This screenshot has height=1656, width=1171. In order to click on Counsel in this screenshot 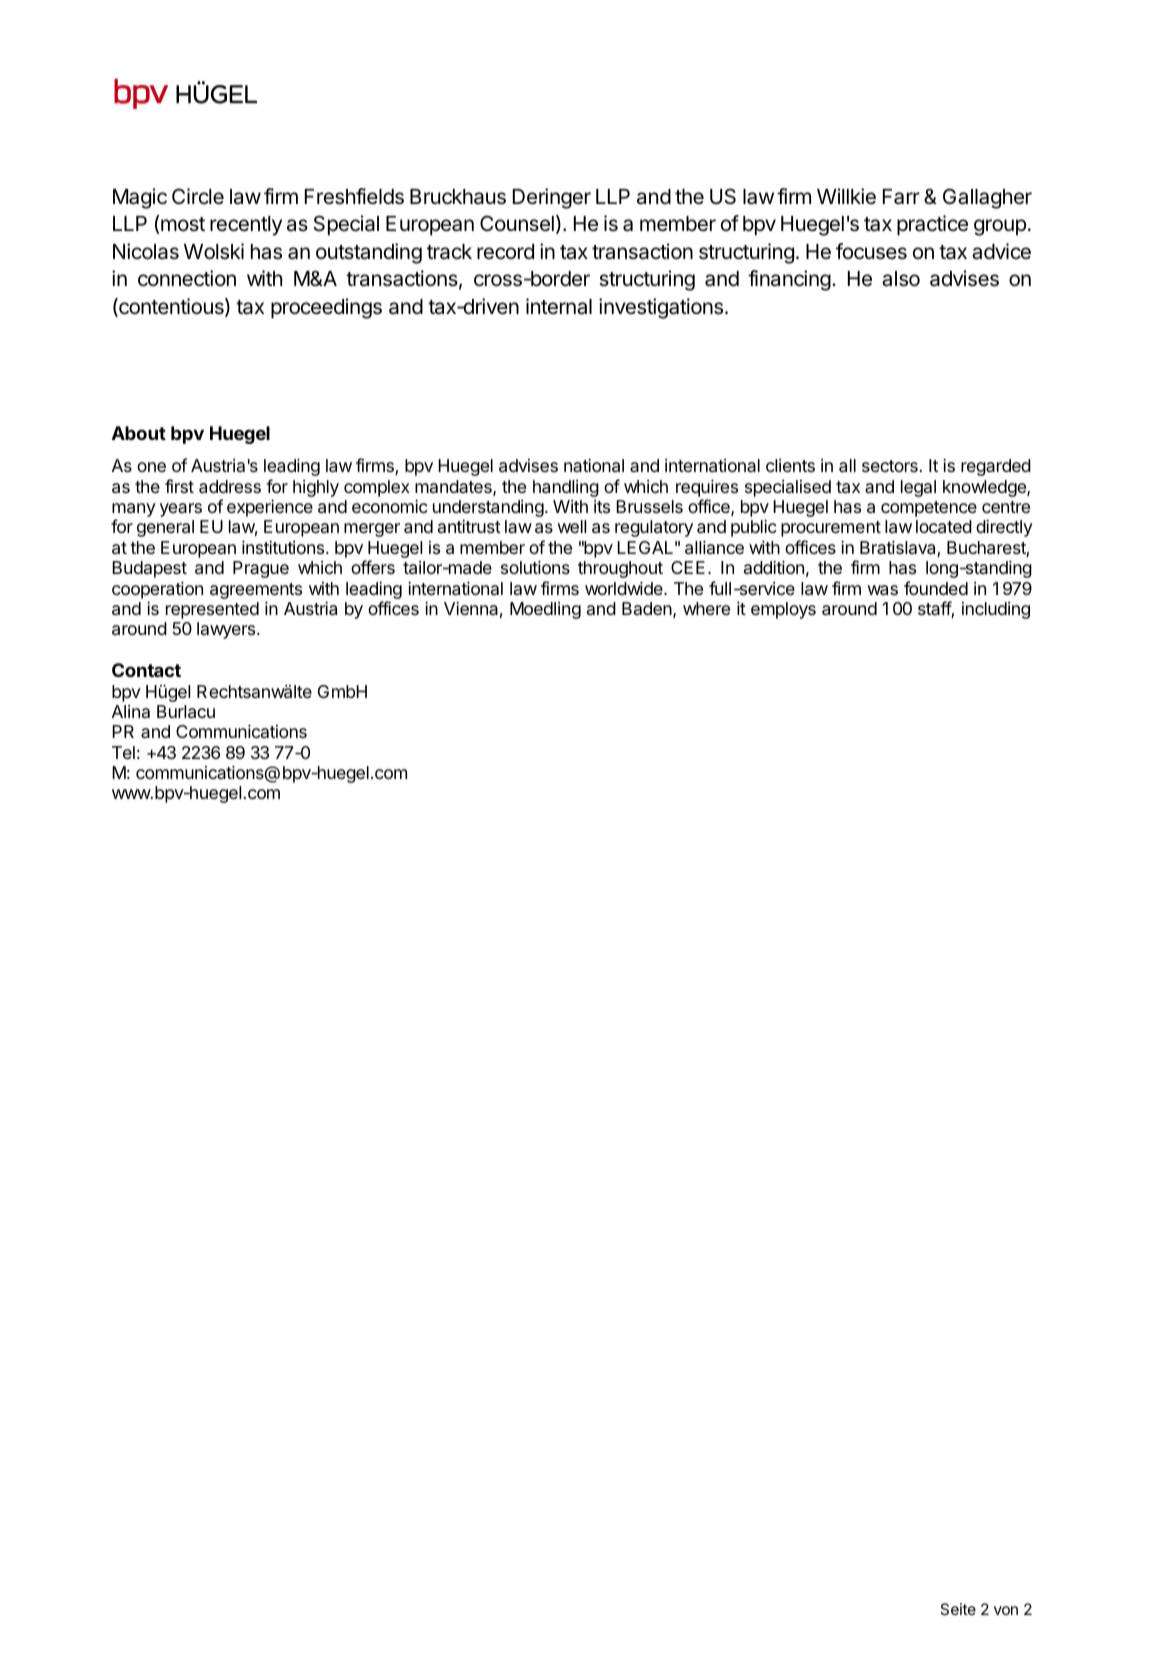, I will do `click(517, 223)`.
